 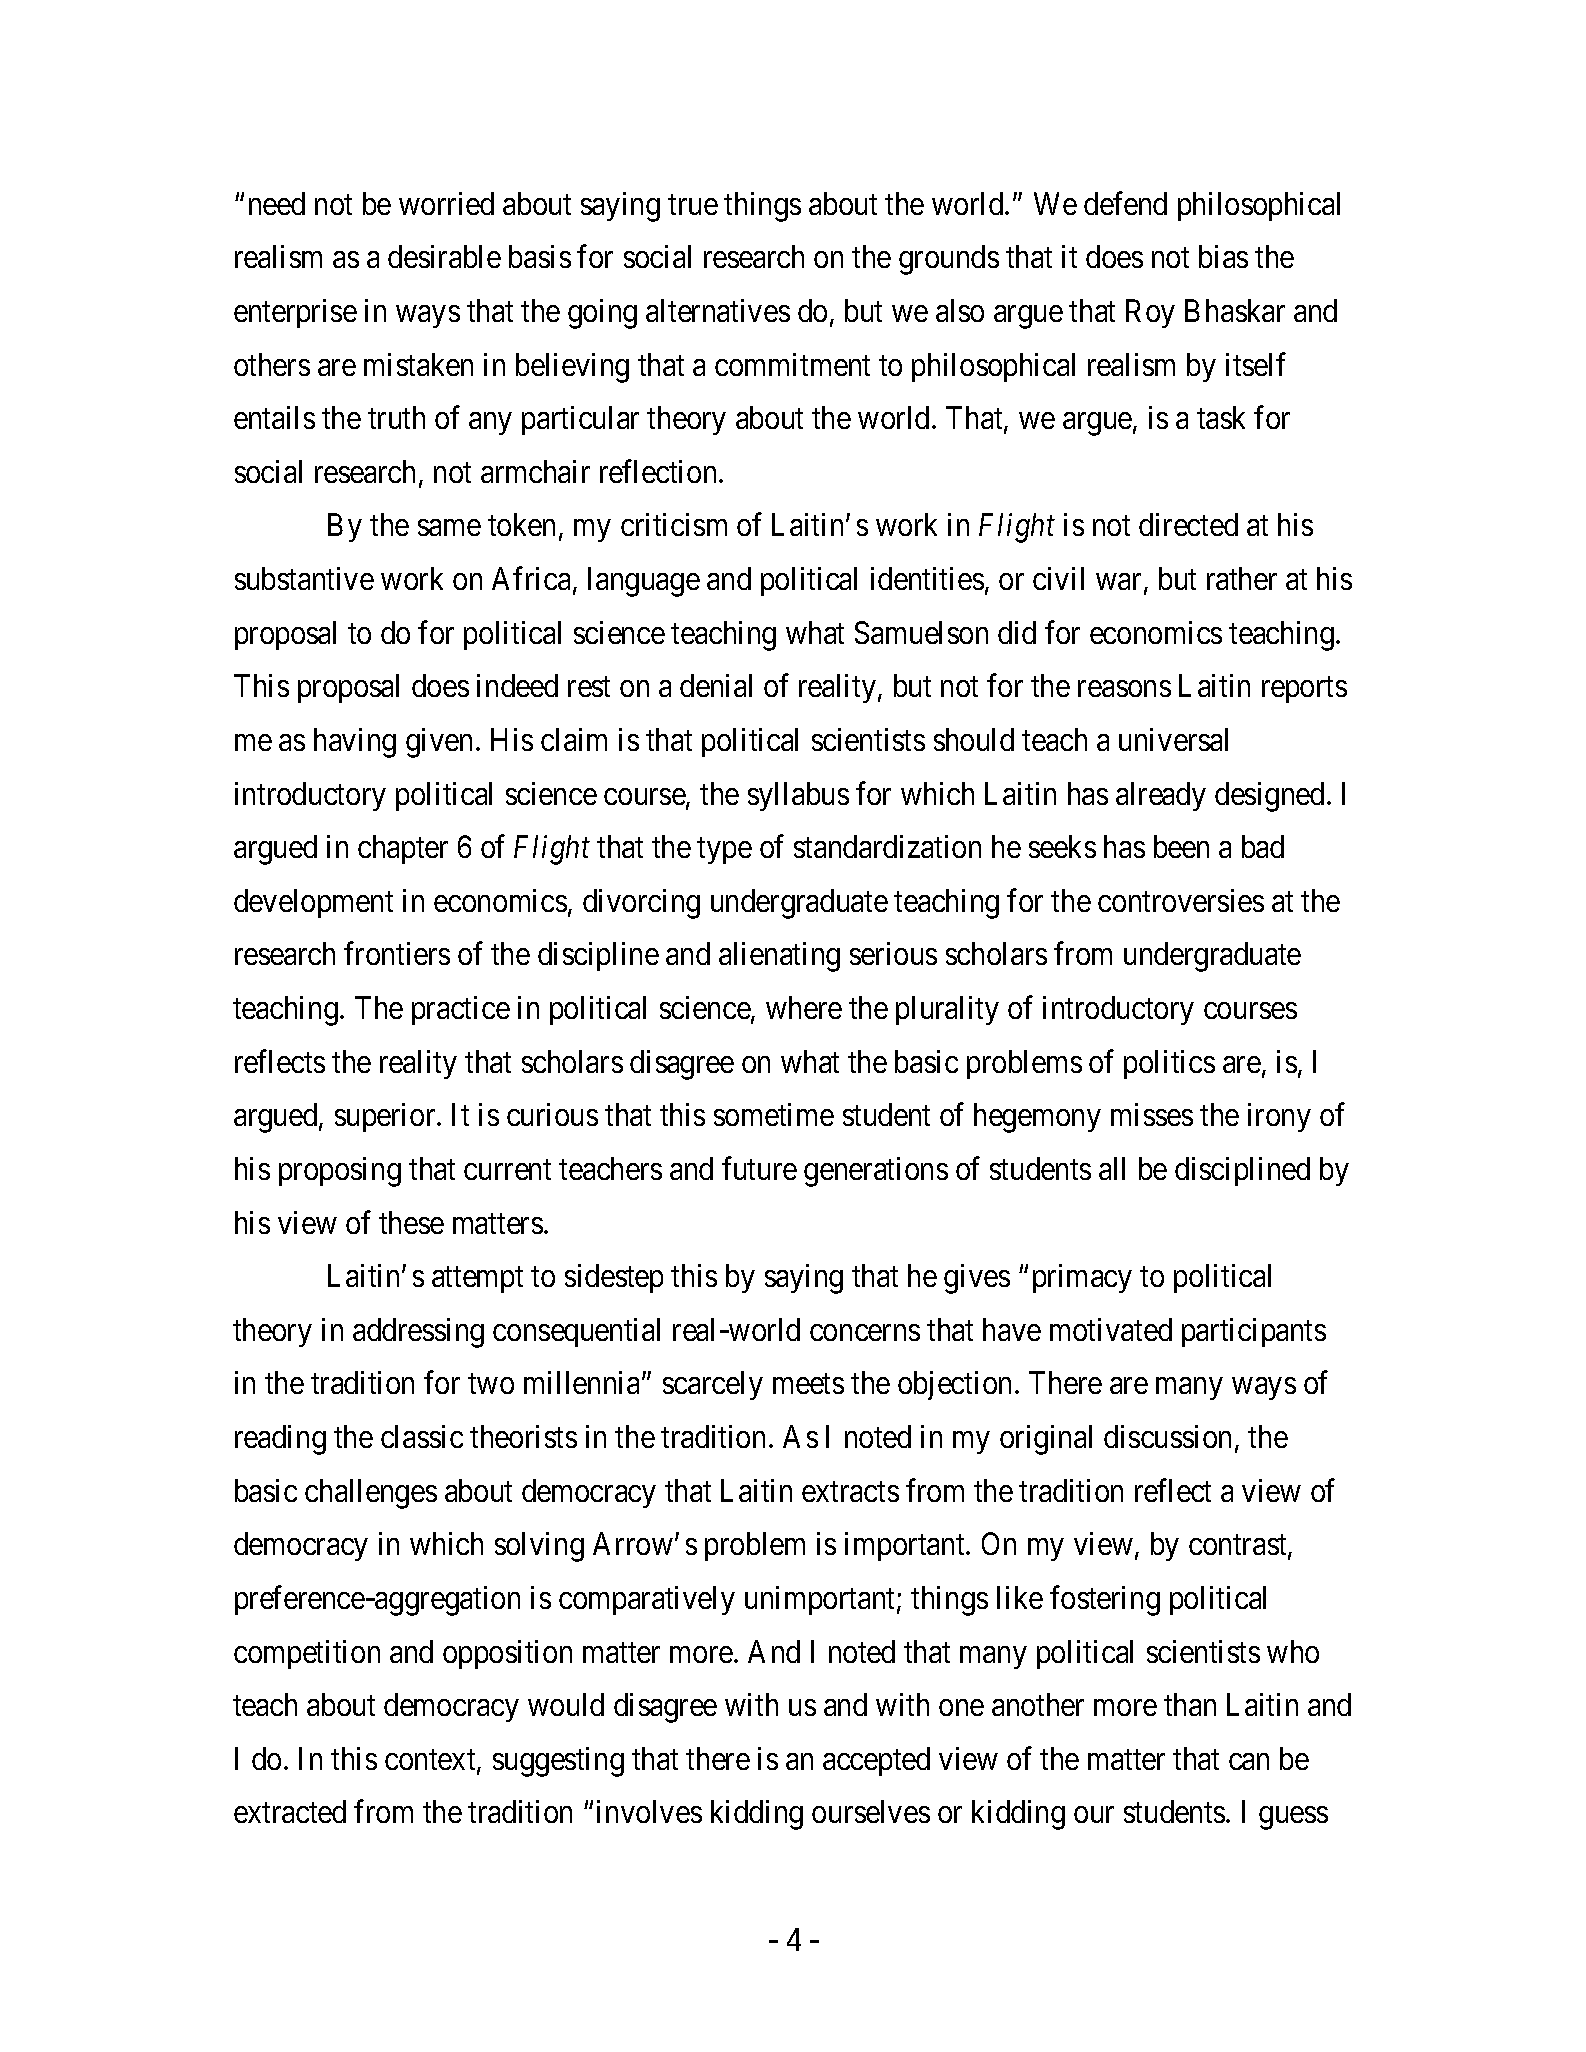 I want to click on discussion, so click(x=1167, y=1436).
